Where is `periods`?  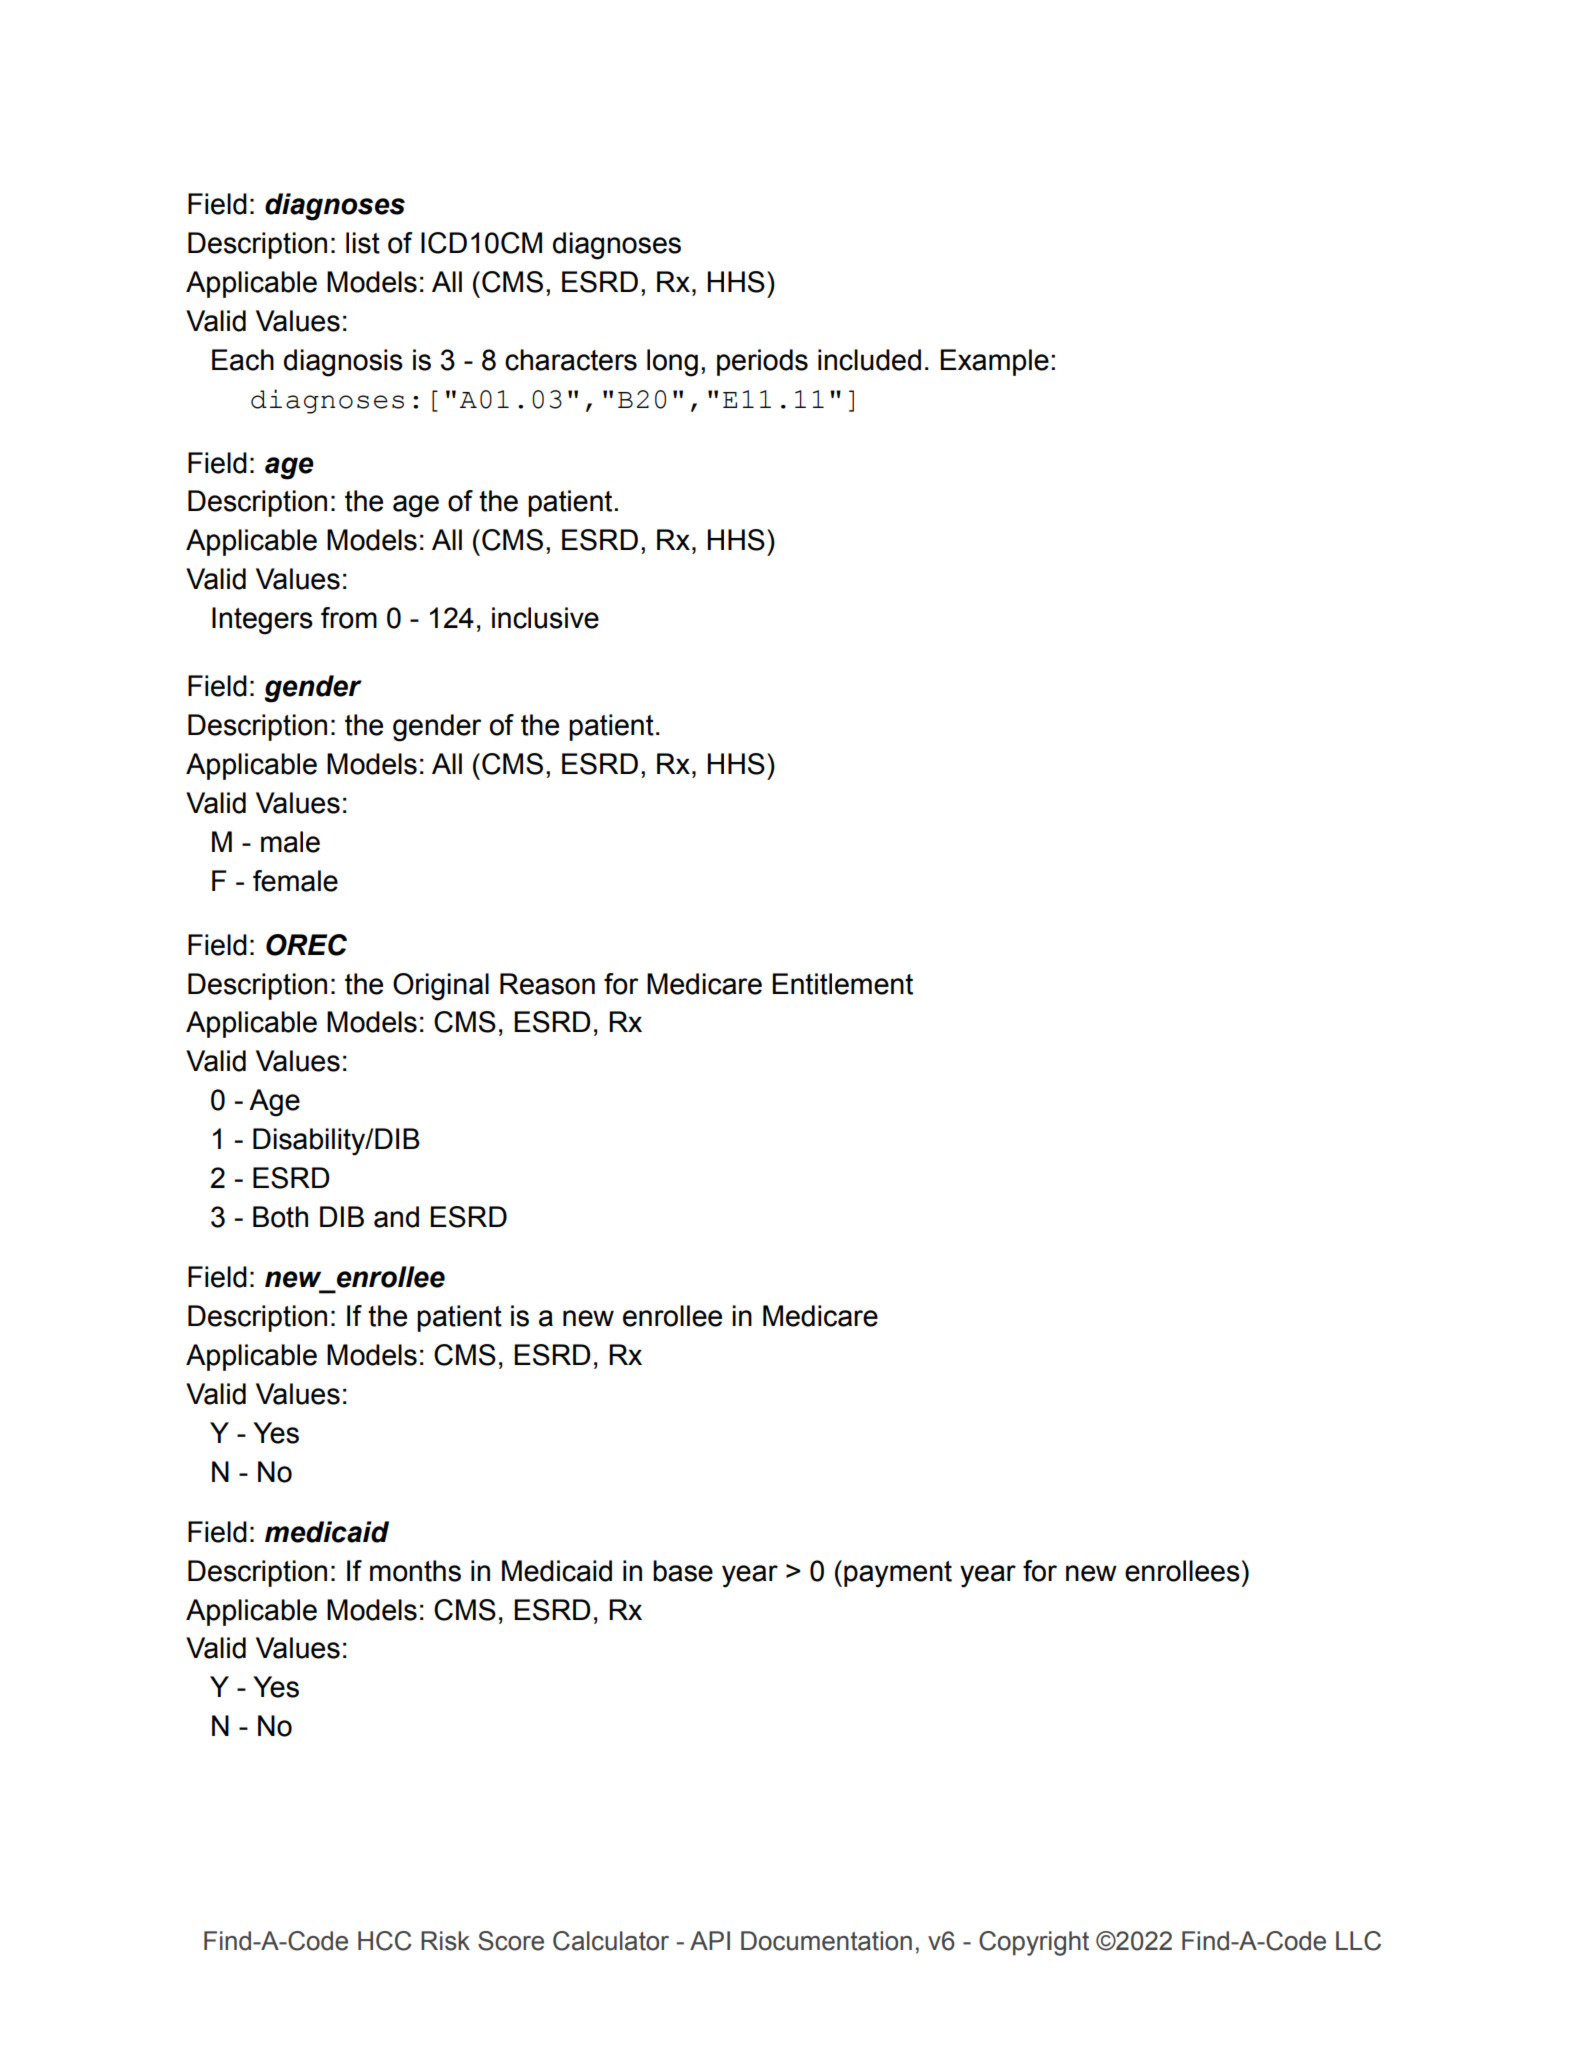
periods is located at coordinates (762, 362).
